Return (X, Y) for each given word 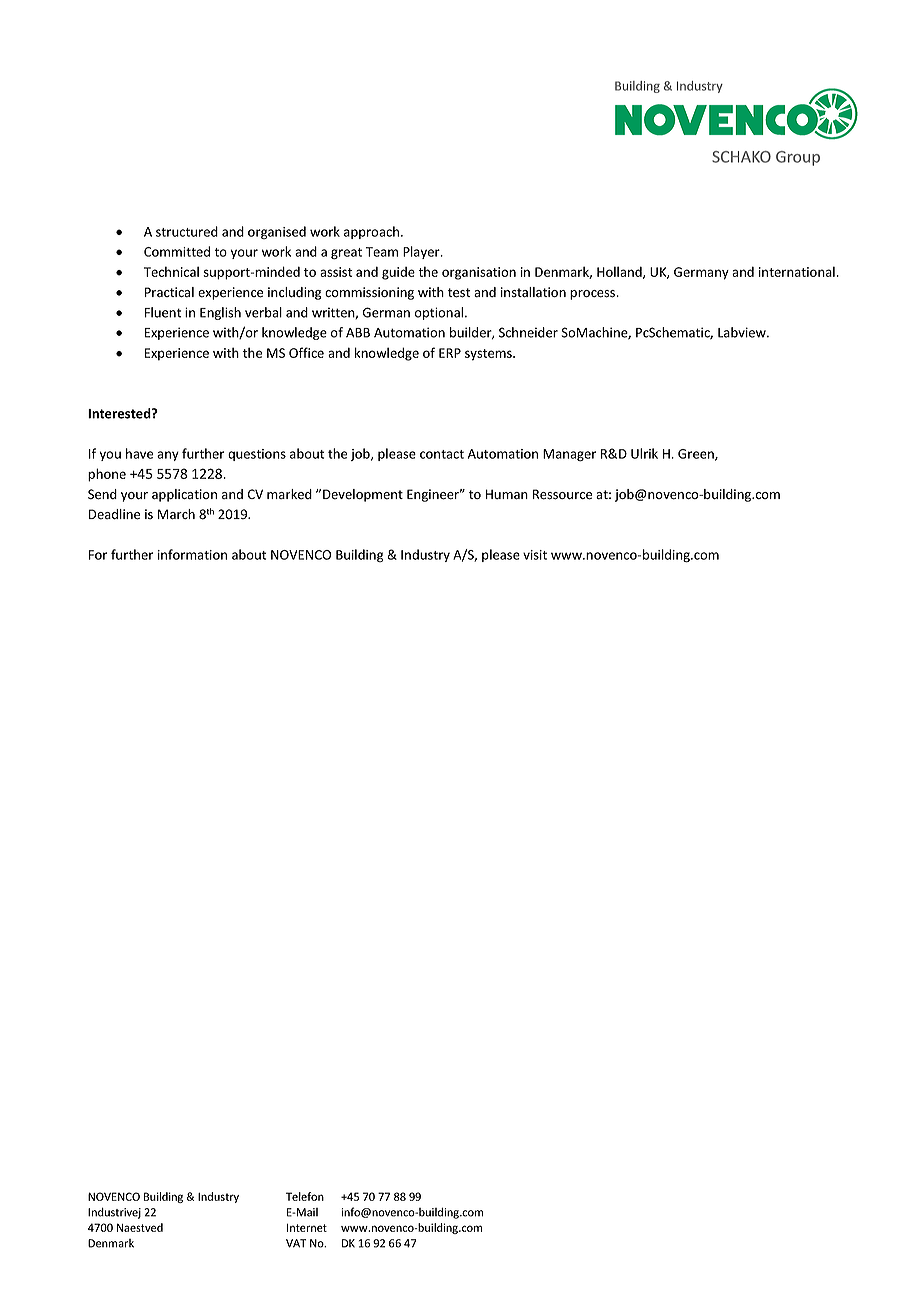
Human (507, 494)
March (176, 514)
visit (535, 555)
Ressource (562, 494)
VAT (296, 1243)
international (797, 271)
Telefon (305, 1196)
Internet (307, 1228)
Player (422, 252)
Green (697, 455)
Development (363, 495)
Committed (177, 251)
